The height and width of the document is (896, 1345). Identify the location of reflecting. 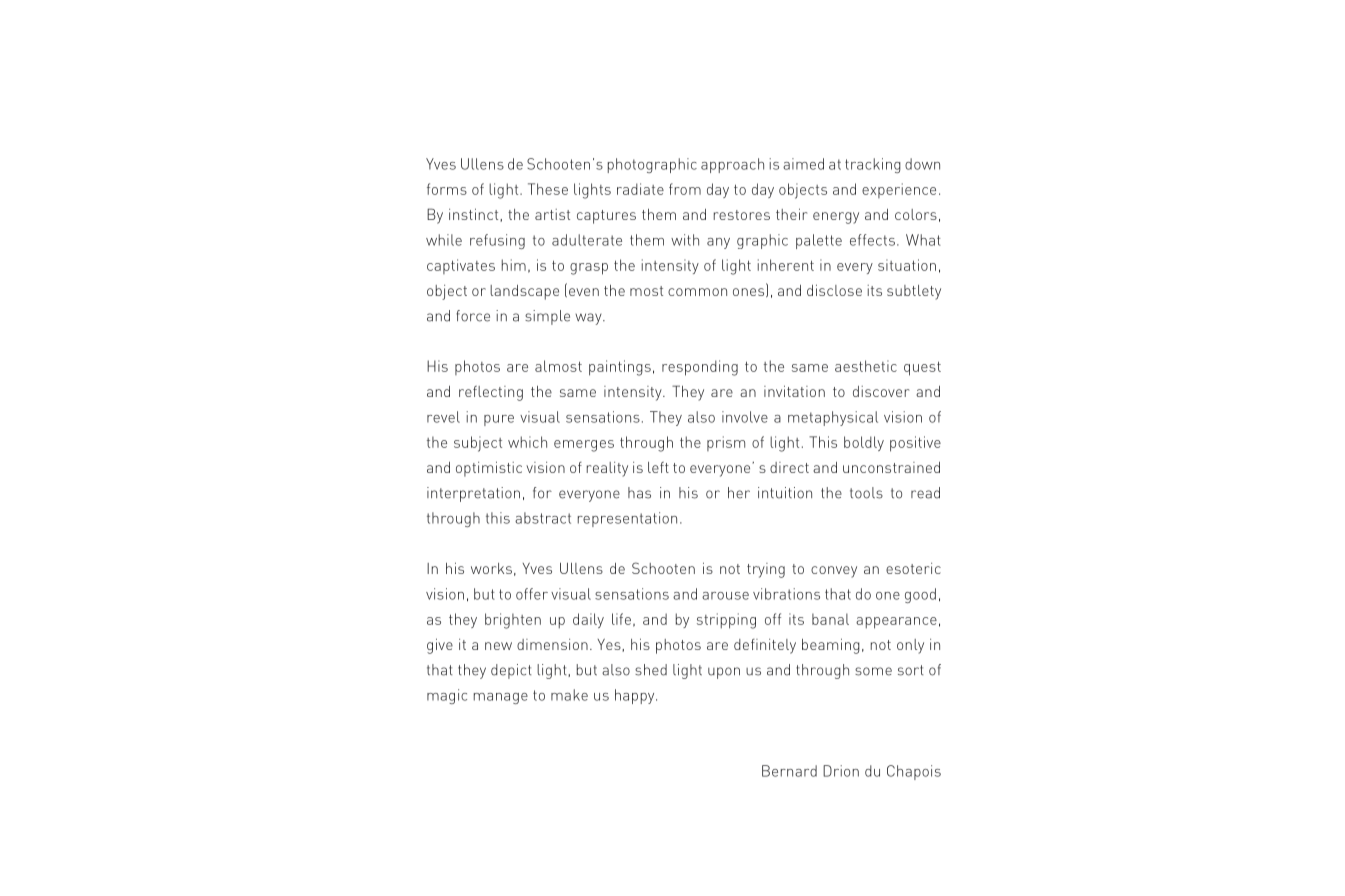
(491, 393).
